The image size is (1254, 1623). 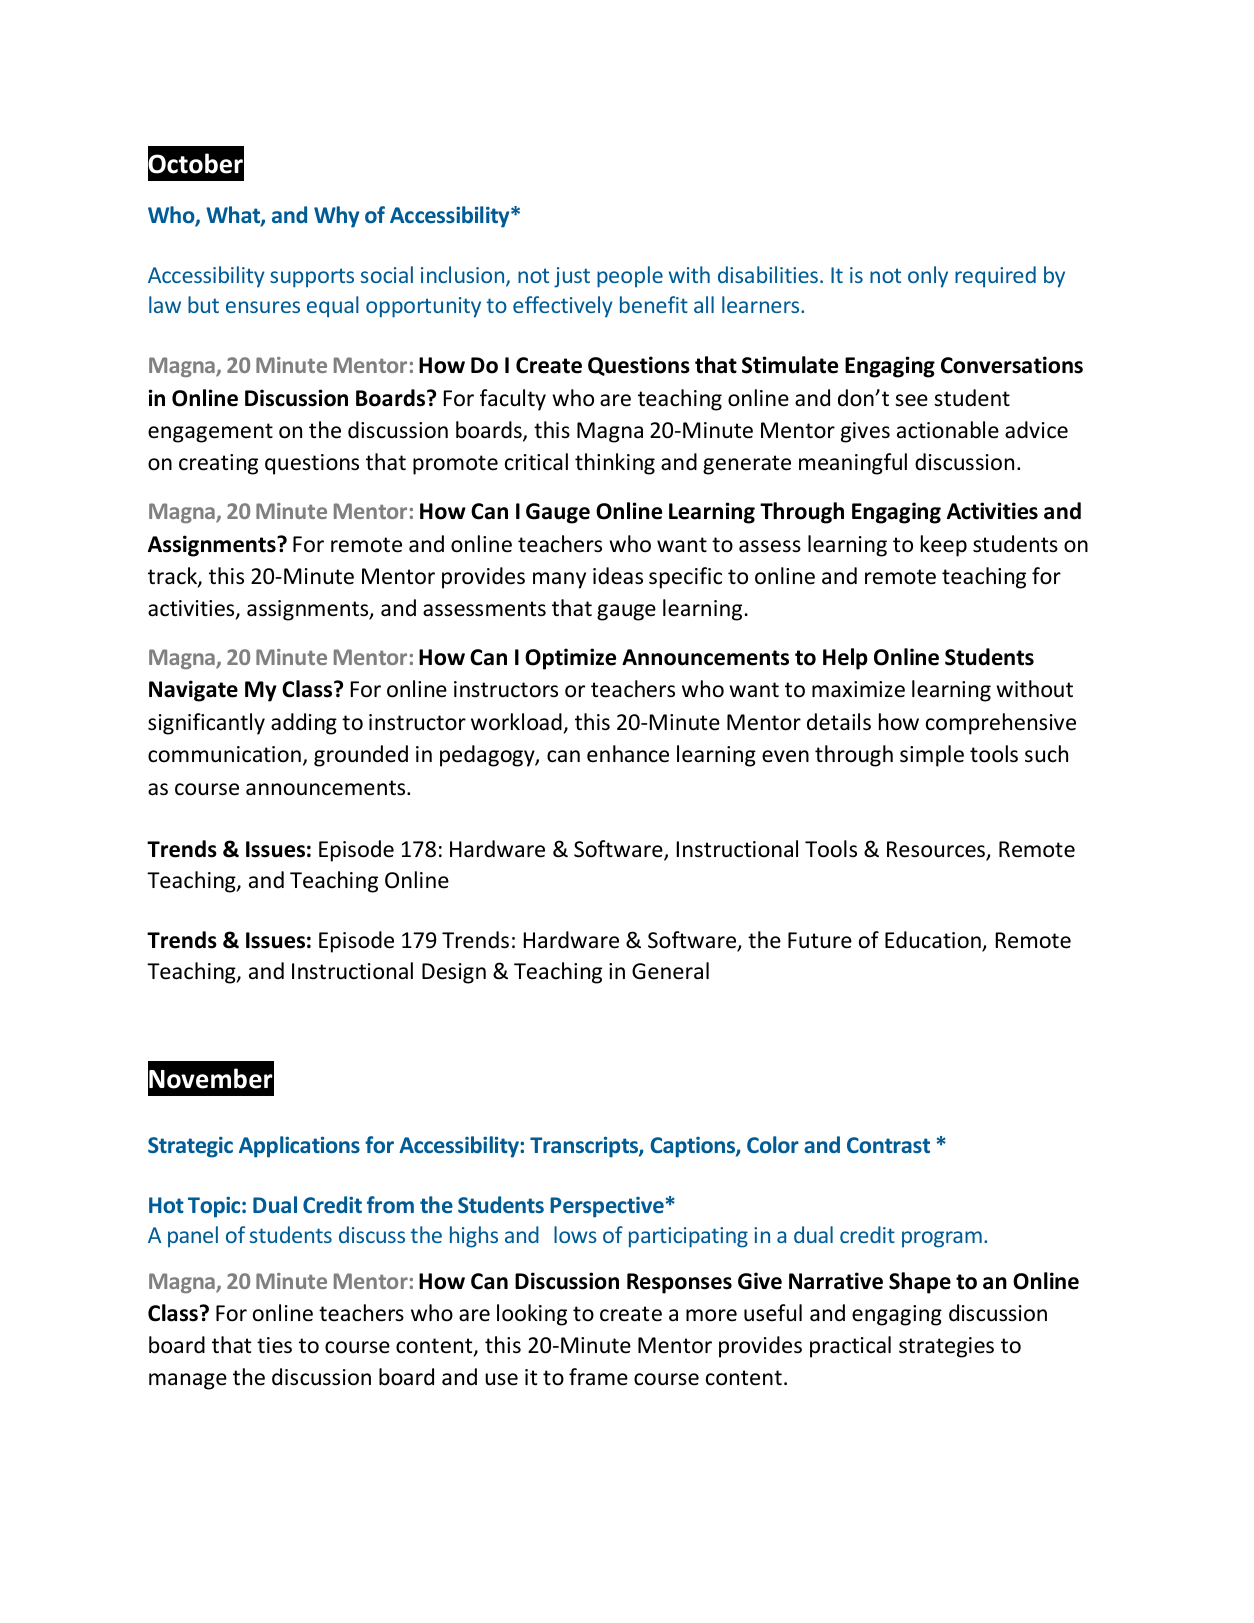 I want to click on enhance, so click(x=628, y=754).
